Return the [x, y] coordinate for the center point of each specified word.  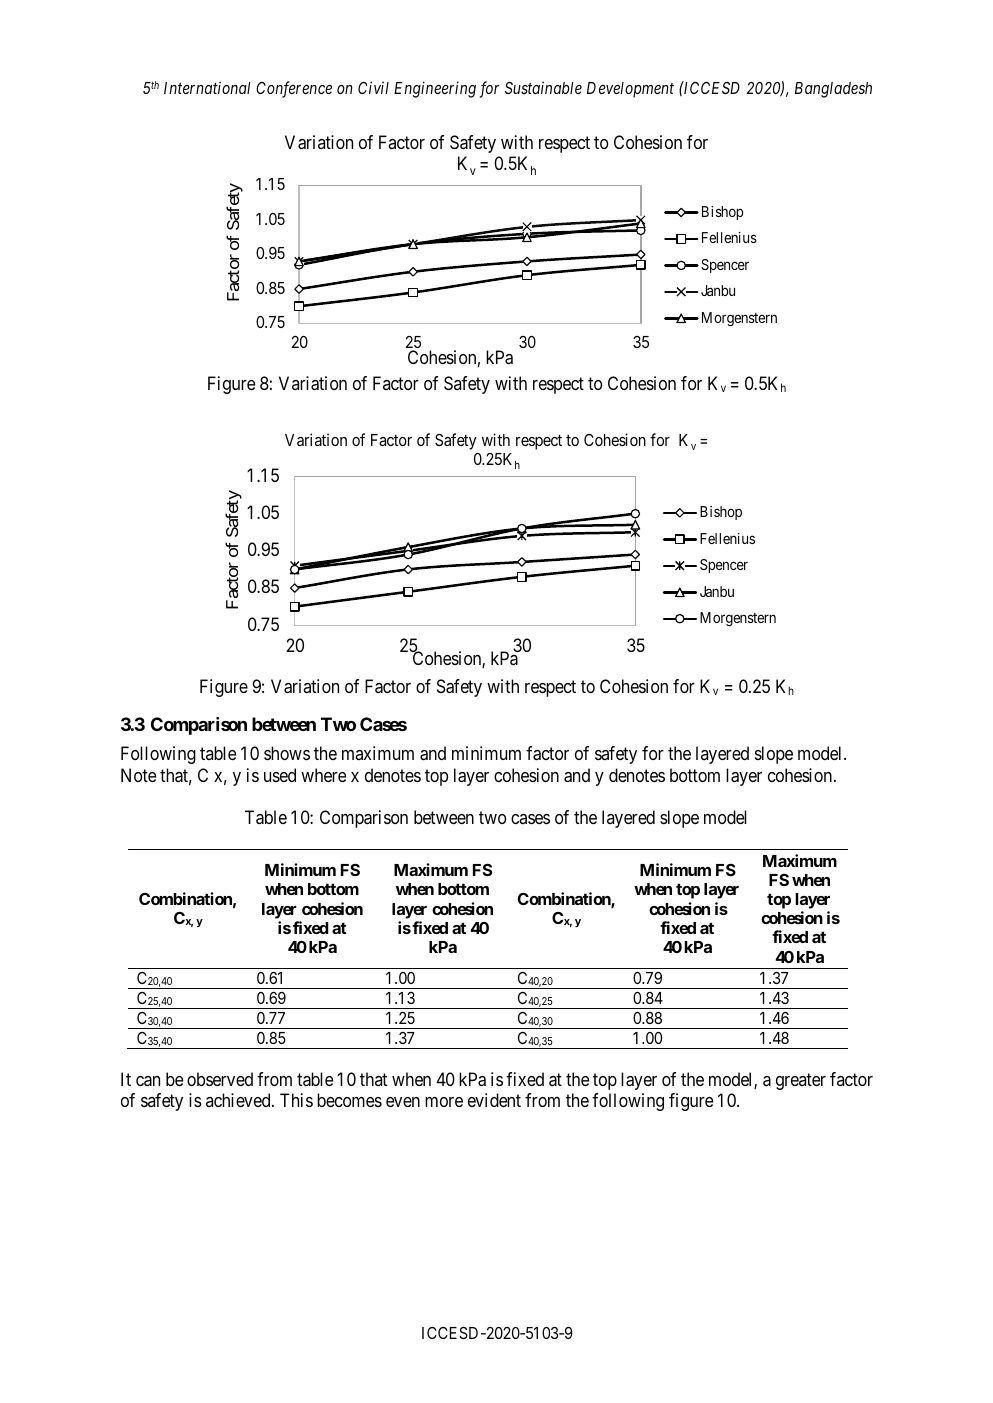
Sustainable [543, 87]
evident [494, 1100]
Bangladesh [833, 90]
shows [287, 753]
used [280, 775]
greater [801, 1082]
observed [220, 1079]
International [207, 87]
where [323, 775]
